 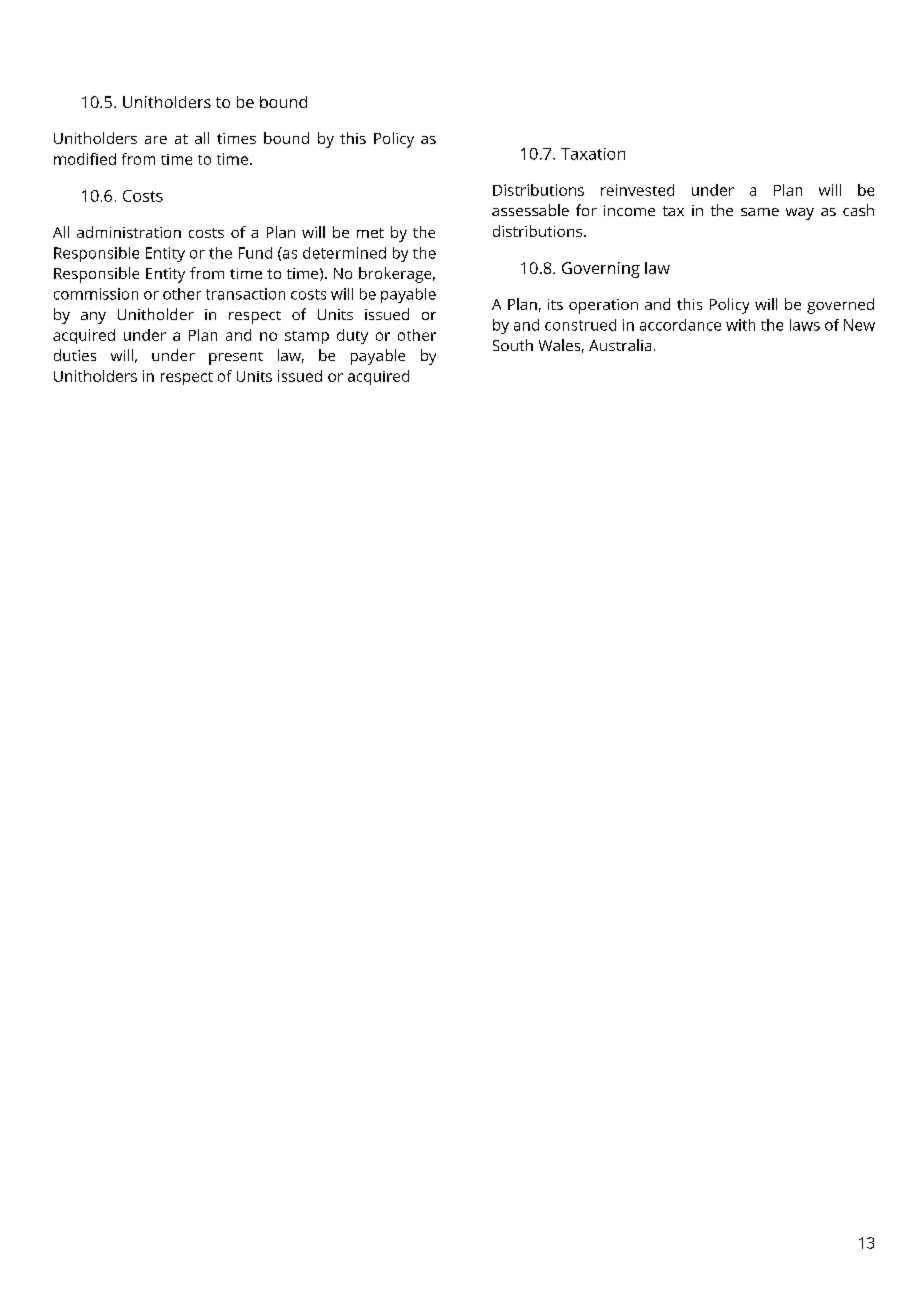 I want to click on Governing, so click(x=601, y=270).
